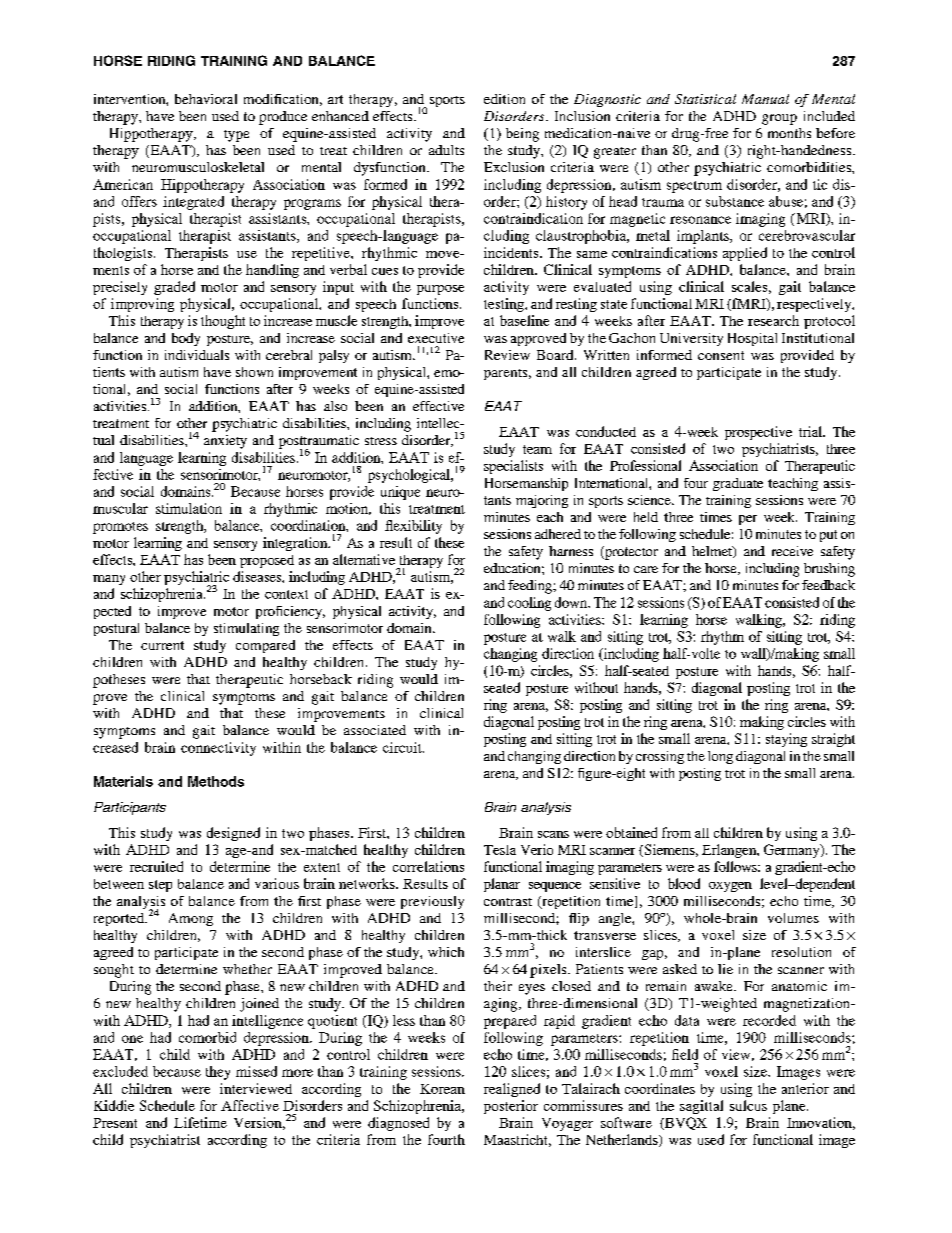  Describe the element at coordinates (748, 520) in the screenshot. I see `per` at that location.
